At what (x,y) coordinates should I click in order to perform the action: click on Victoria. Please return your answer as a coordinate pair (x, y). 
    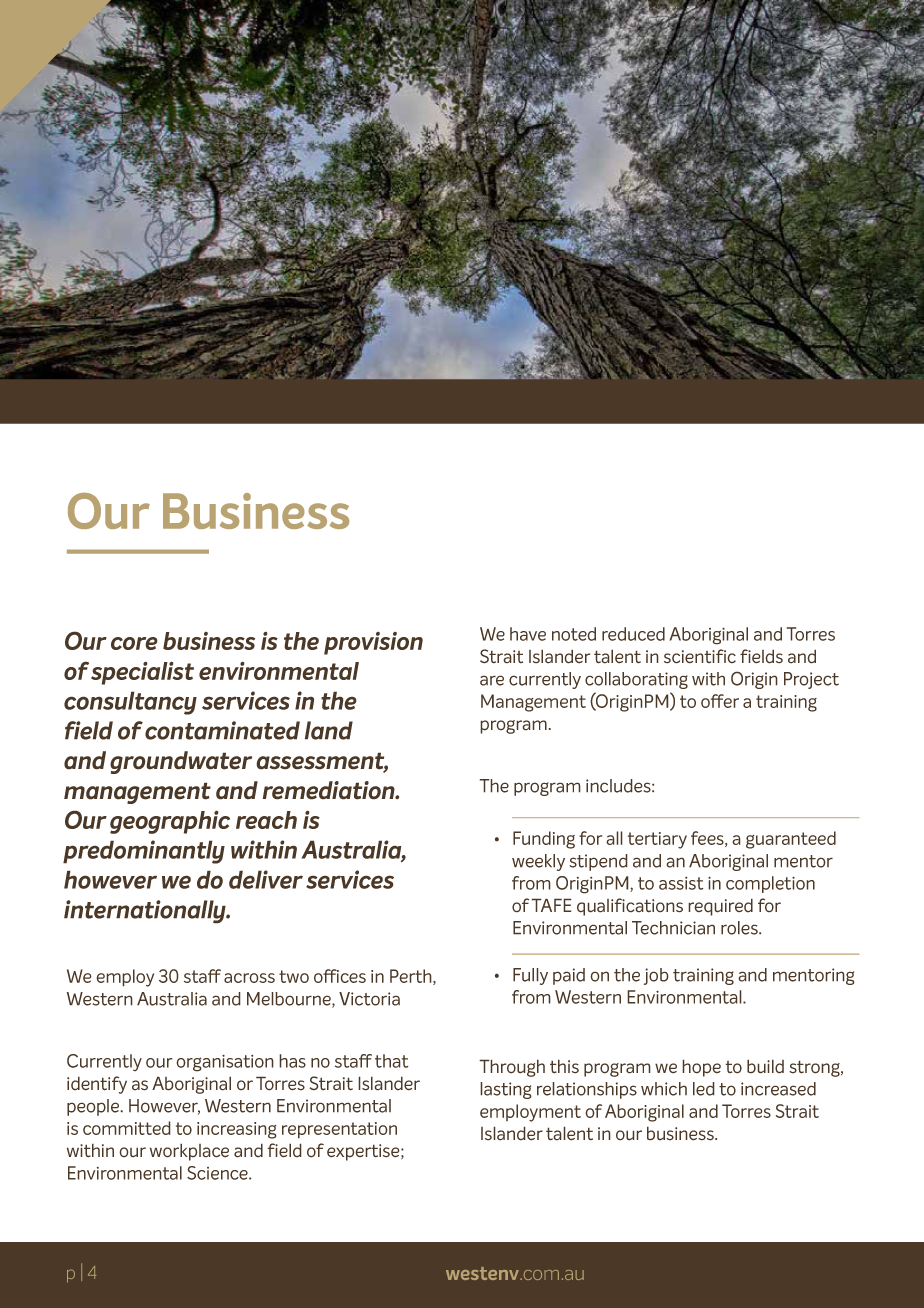
    Looking at the image, I should click on (369, 999).
